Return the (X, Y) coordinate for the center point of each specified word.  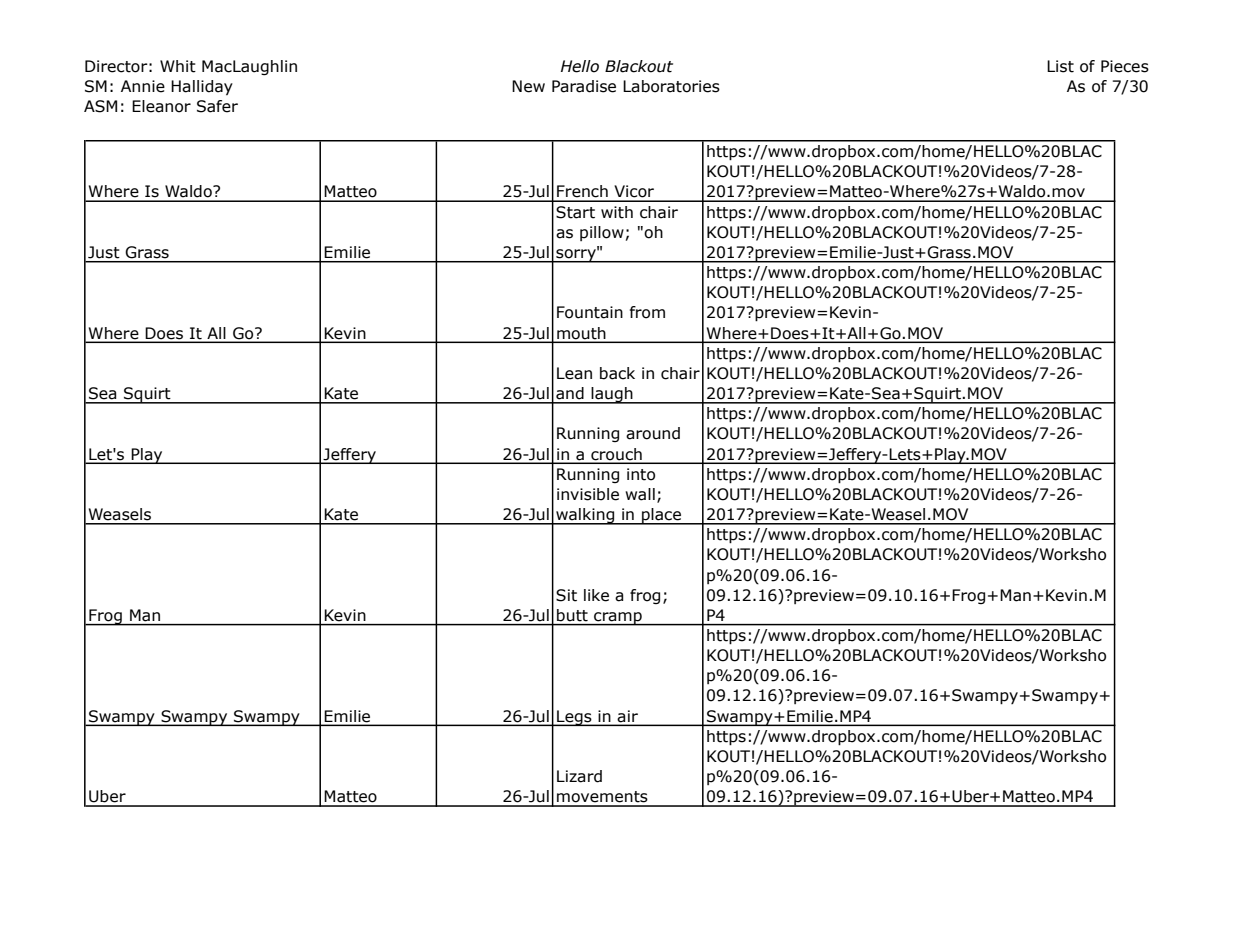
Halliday (202, 87)
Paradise (584, 86)
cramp (618, 619)
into (641, 474)
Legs (574, 718)
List (1060, 66)
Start (575, 212)
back (617, 373)
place (662, 516)
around (653, 433)
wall (640, 494)
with (617, 212)
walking (585, 516)
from (647, 312)
